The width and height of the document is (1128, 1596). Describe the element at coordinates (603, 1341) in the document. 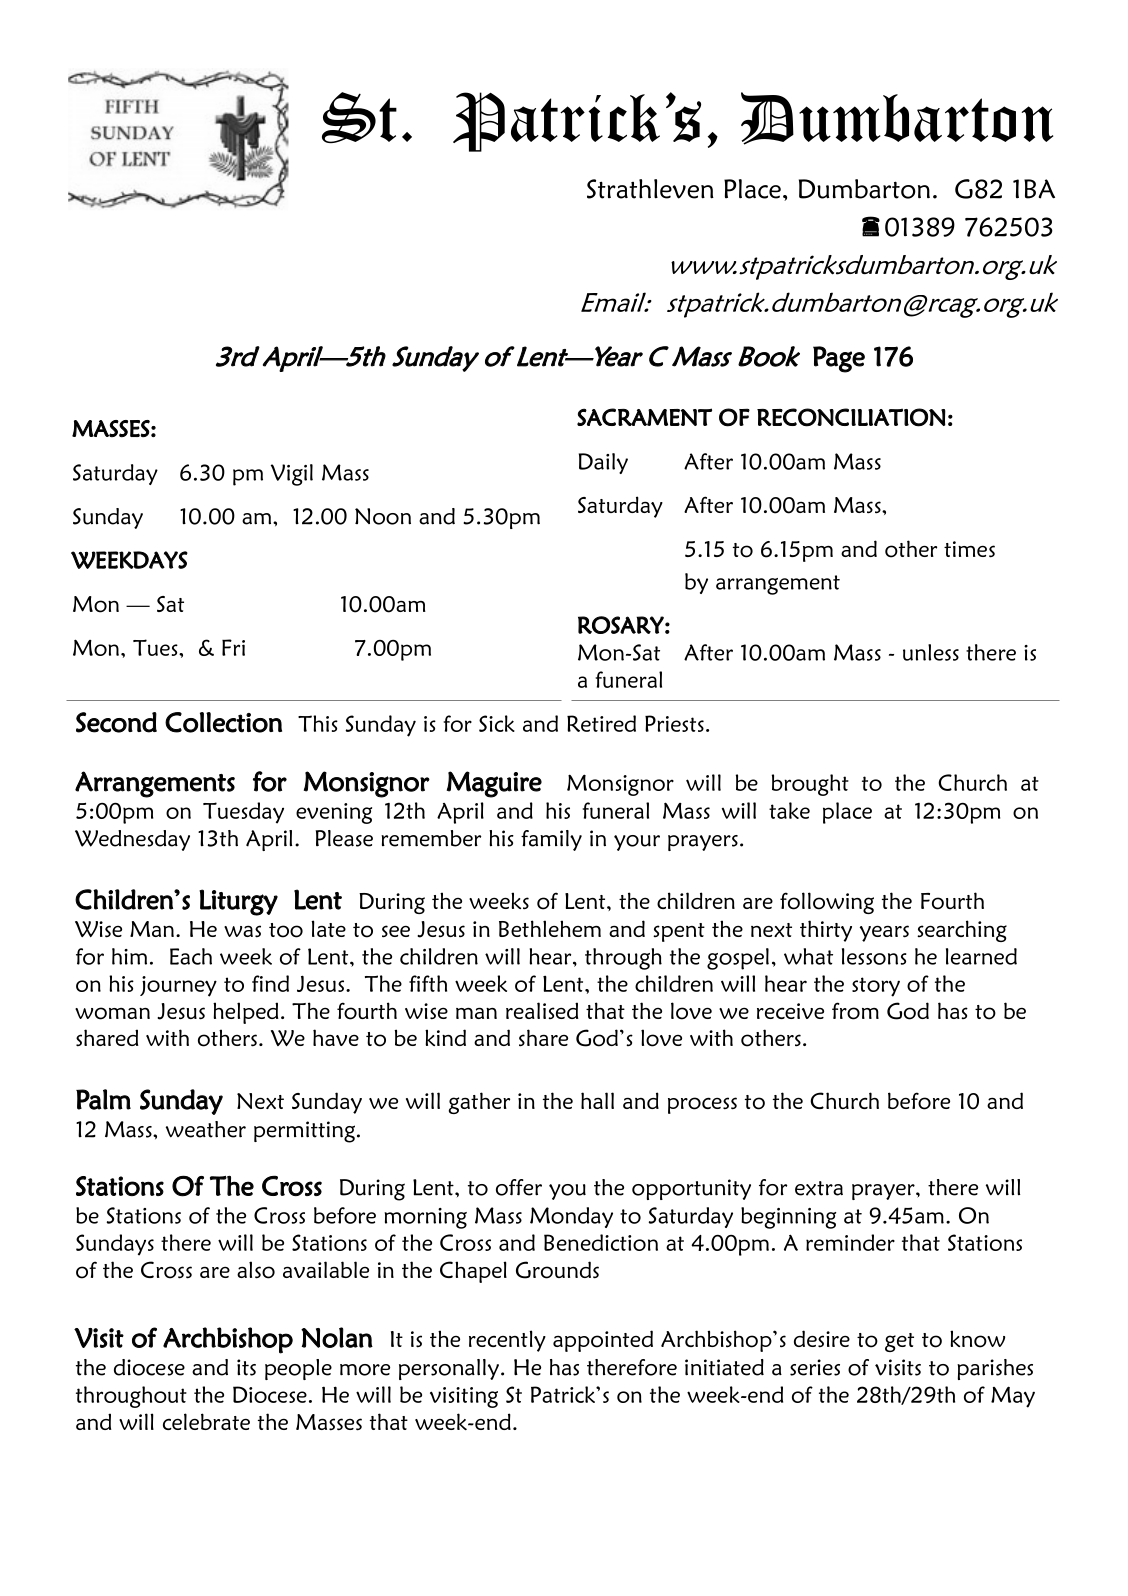

I see `appointed` at that location.
